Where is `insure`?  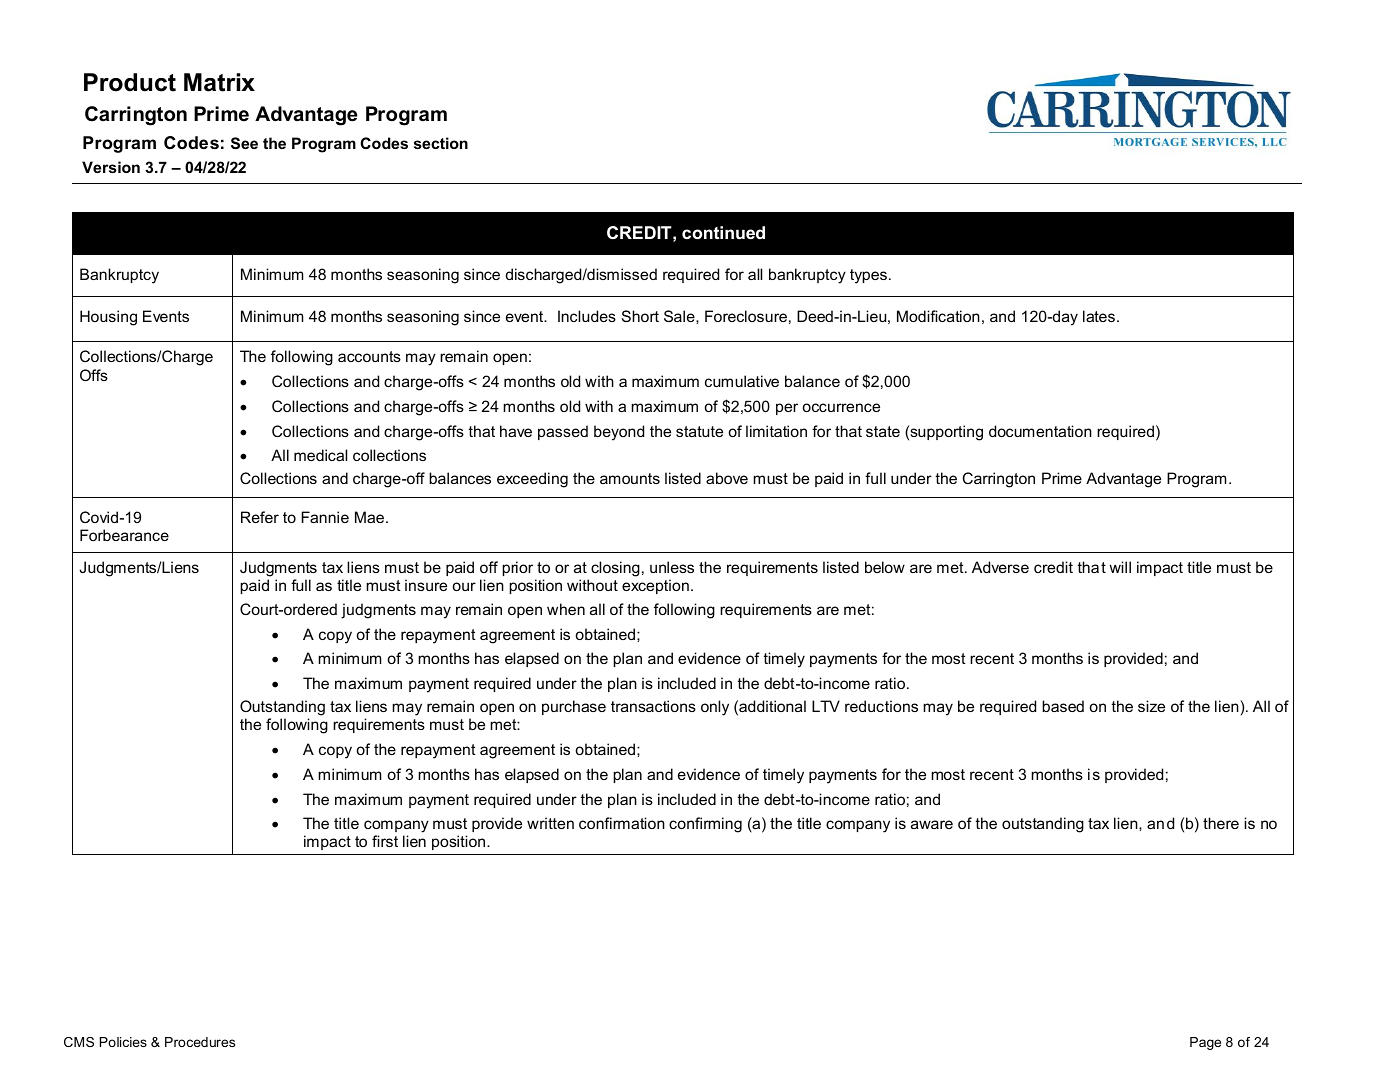 insure is located at coordinates (426, 585).
